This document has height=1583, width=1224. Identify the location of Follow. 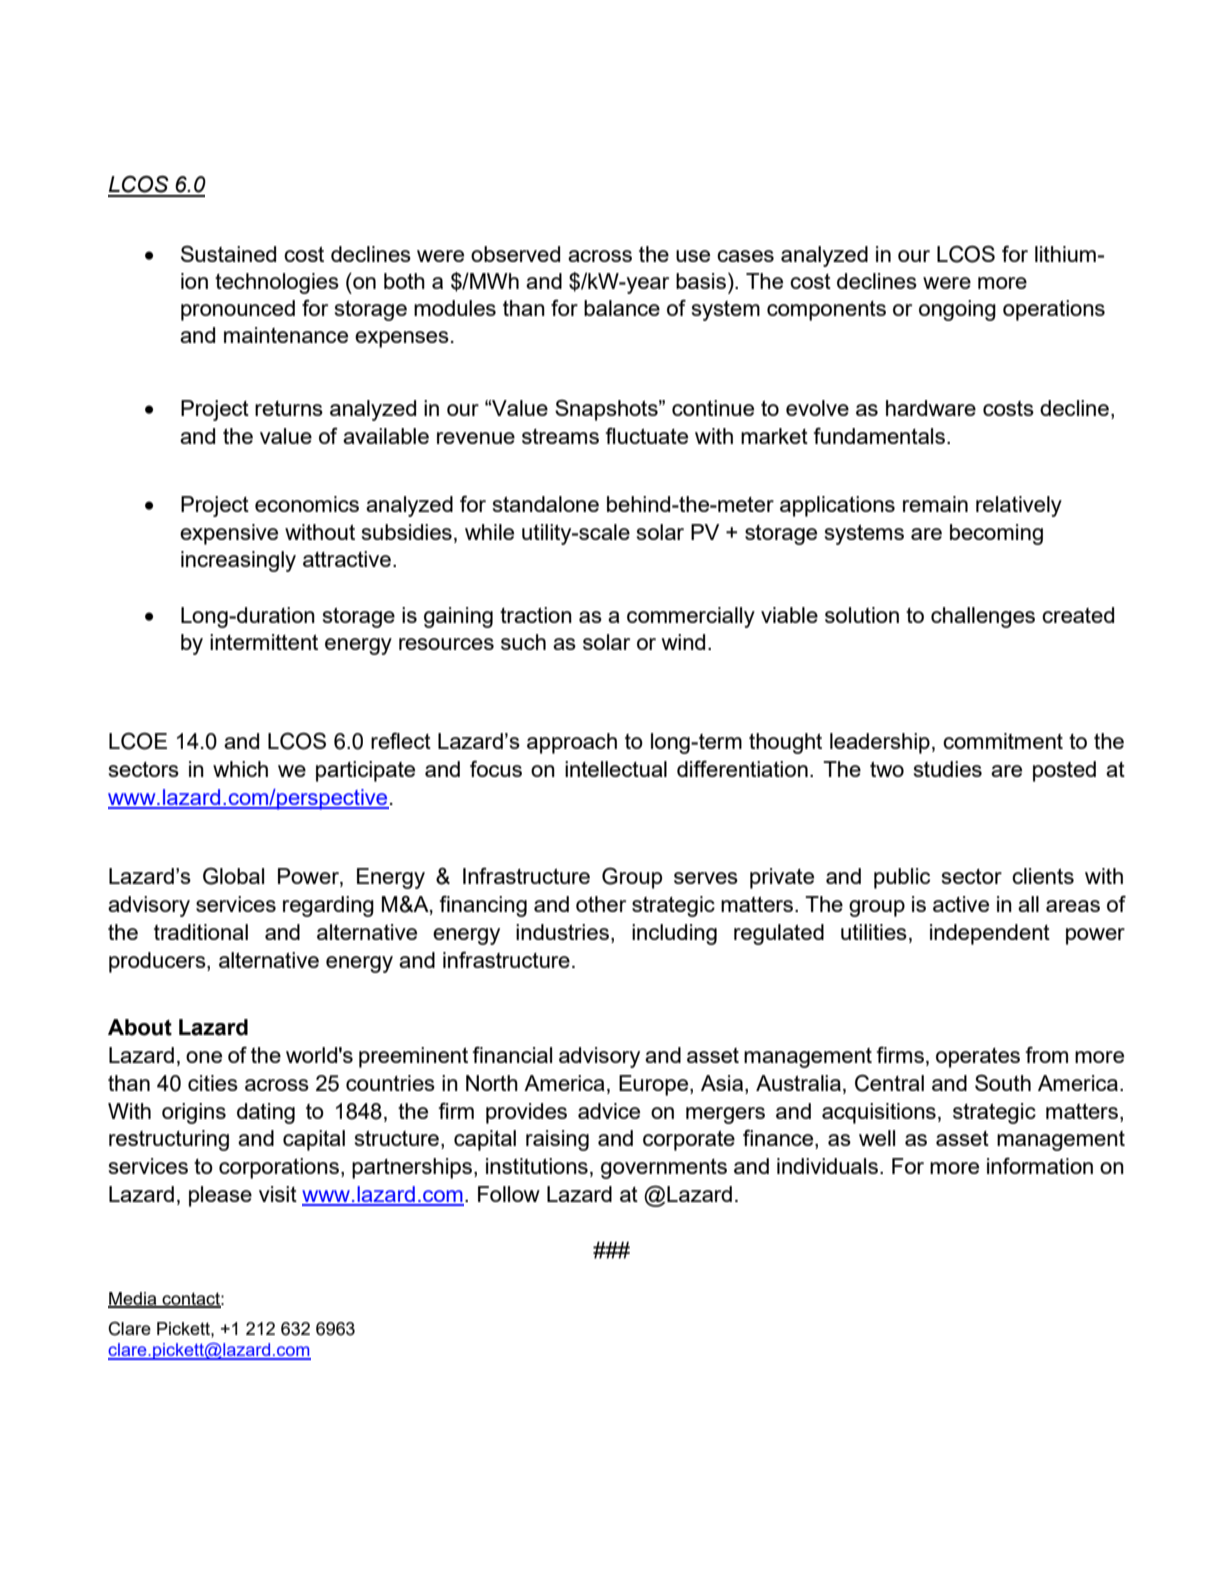
(509, 1194).
